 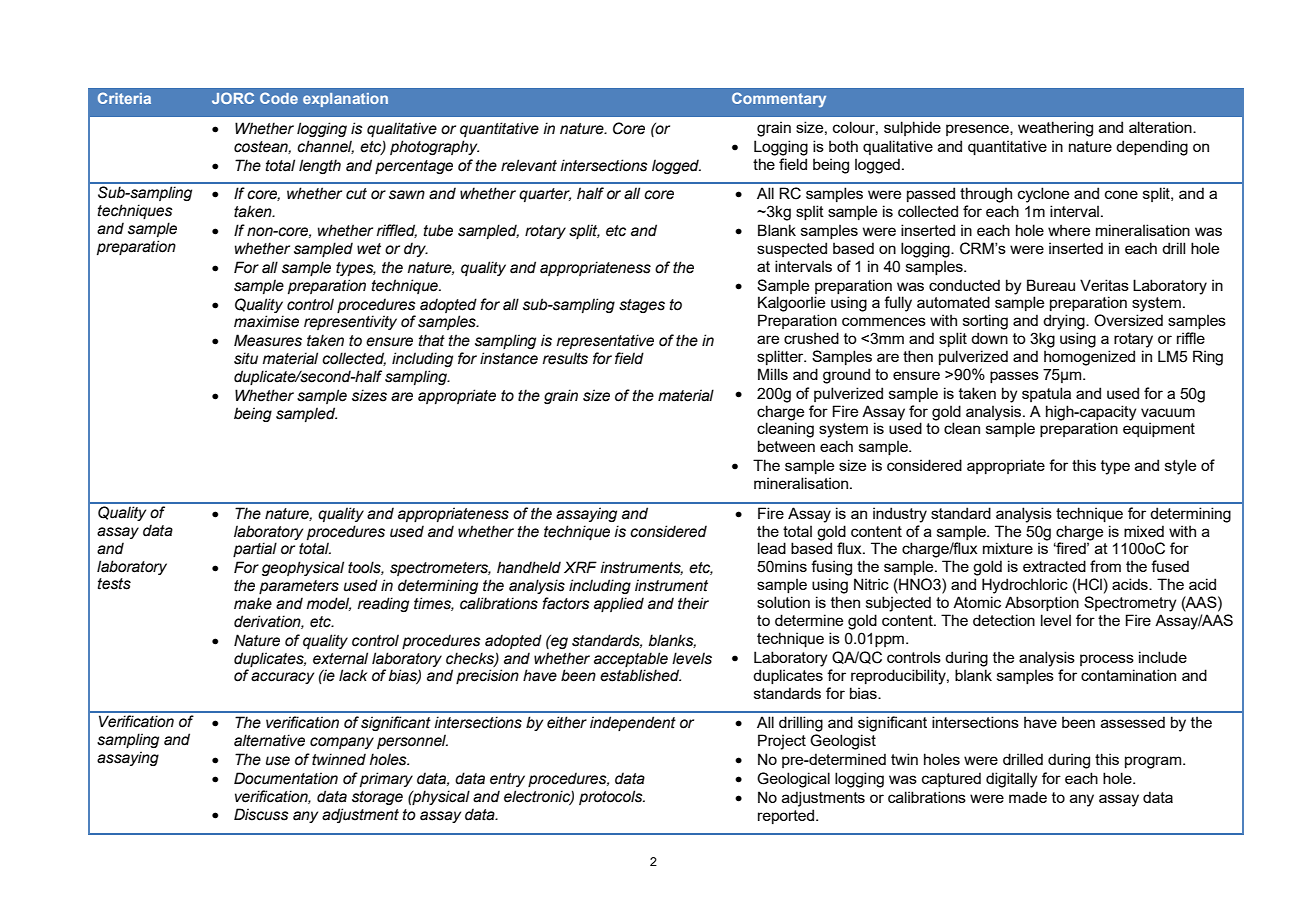 What do you see at coordinates (1051, 285) in the document?
I see `Bureau` at bounding box center [1051, 285].
